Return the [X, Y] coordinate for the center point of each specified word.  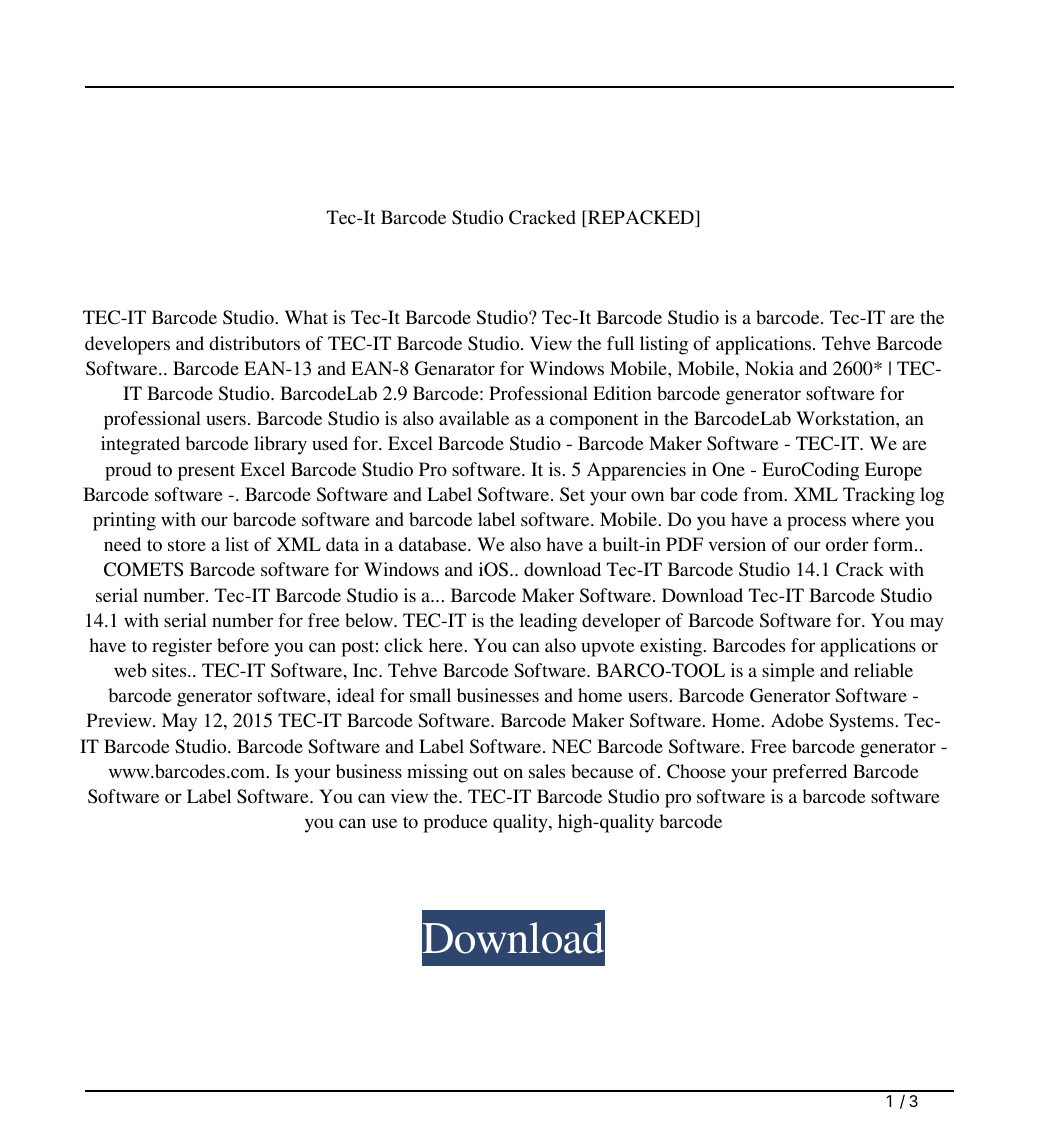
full [620, 343]
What [306, 317]
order [847, 544]
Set [572, 494]
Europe [893, 471]
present [206, 472]
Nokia [769, 368]
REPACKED [641, 218]
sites [170, 670]
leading [548, 622]
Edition [622, 393]
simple [788, 672]
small [430, 695]
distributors [254, 343]
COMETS [143, 569]
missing [437, 773]
